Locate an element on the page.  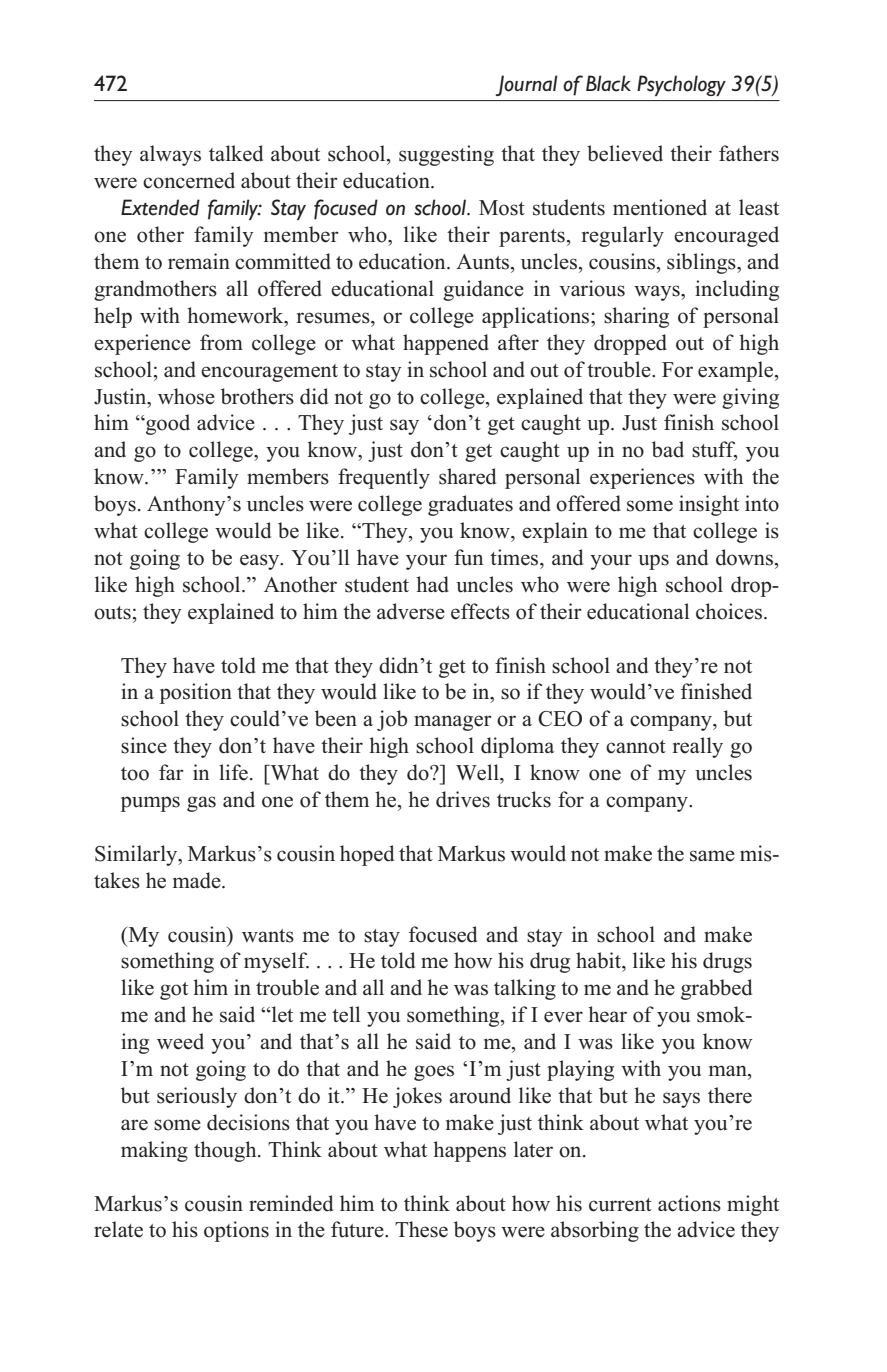
adverse is located at coordinates (411, 611).
